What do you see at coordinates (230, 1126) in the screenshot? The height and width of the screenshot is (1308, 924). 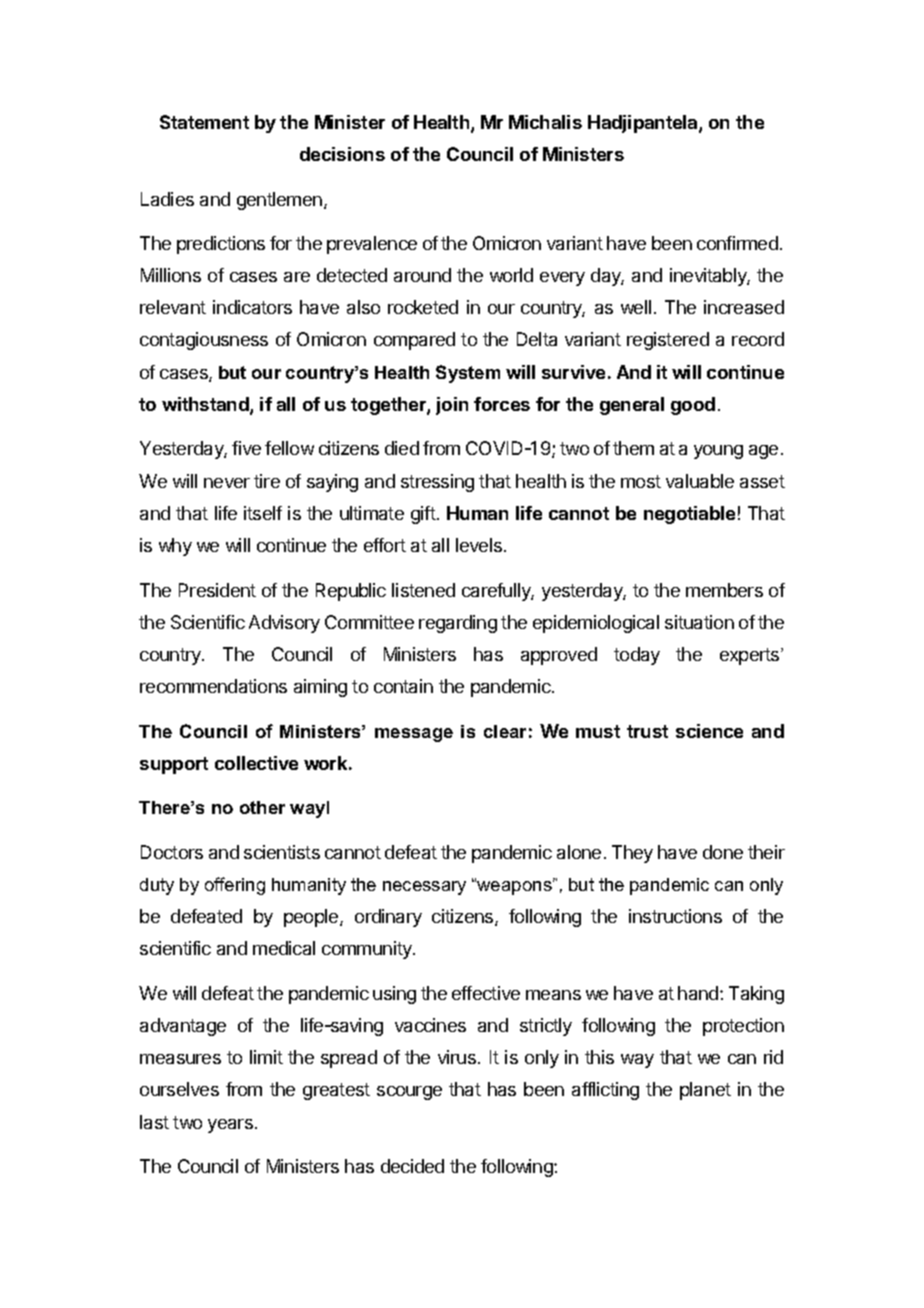 I see `years` at bounding box center [230, 1126].
